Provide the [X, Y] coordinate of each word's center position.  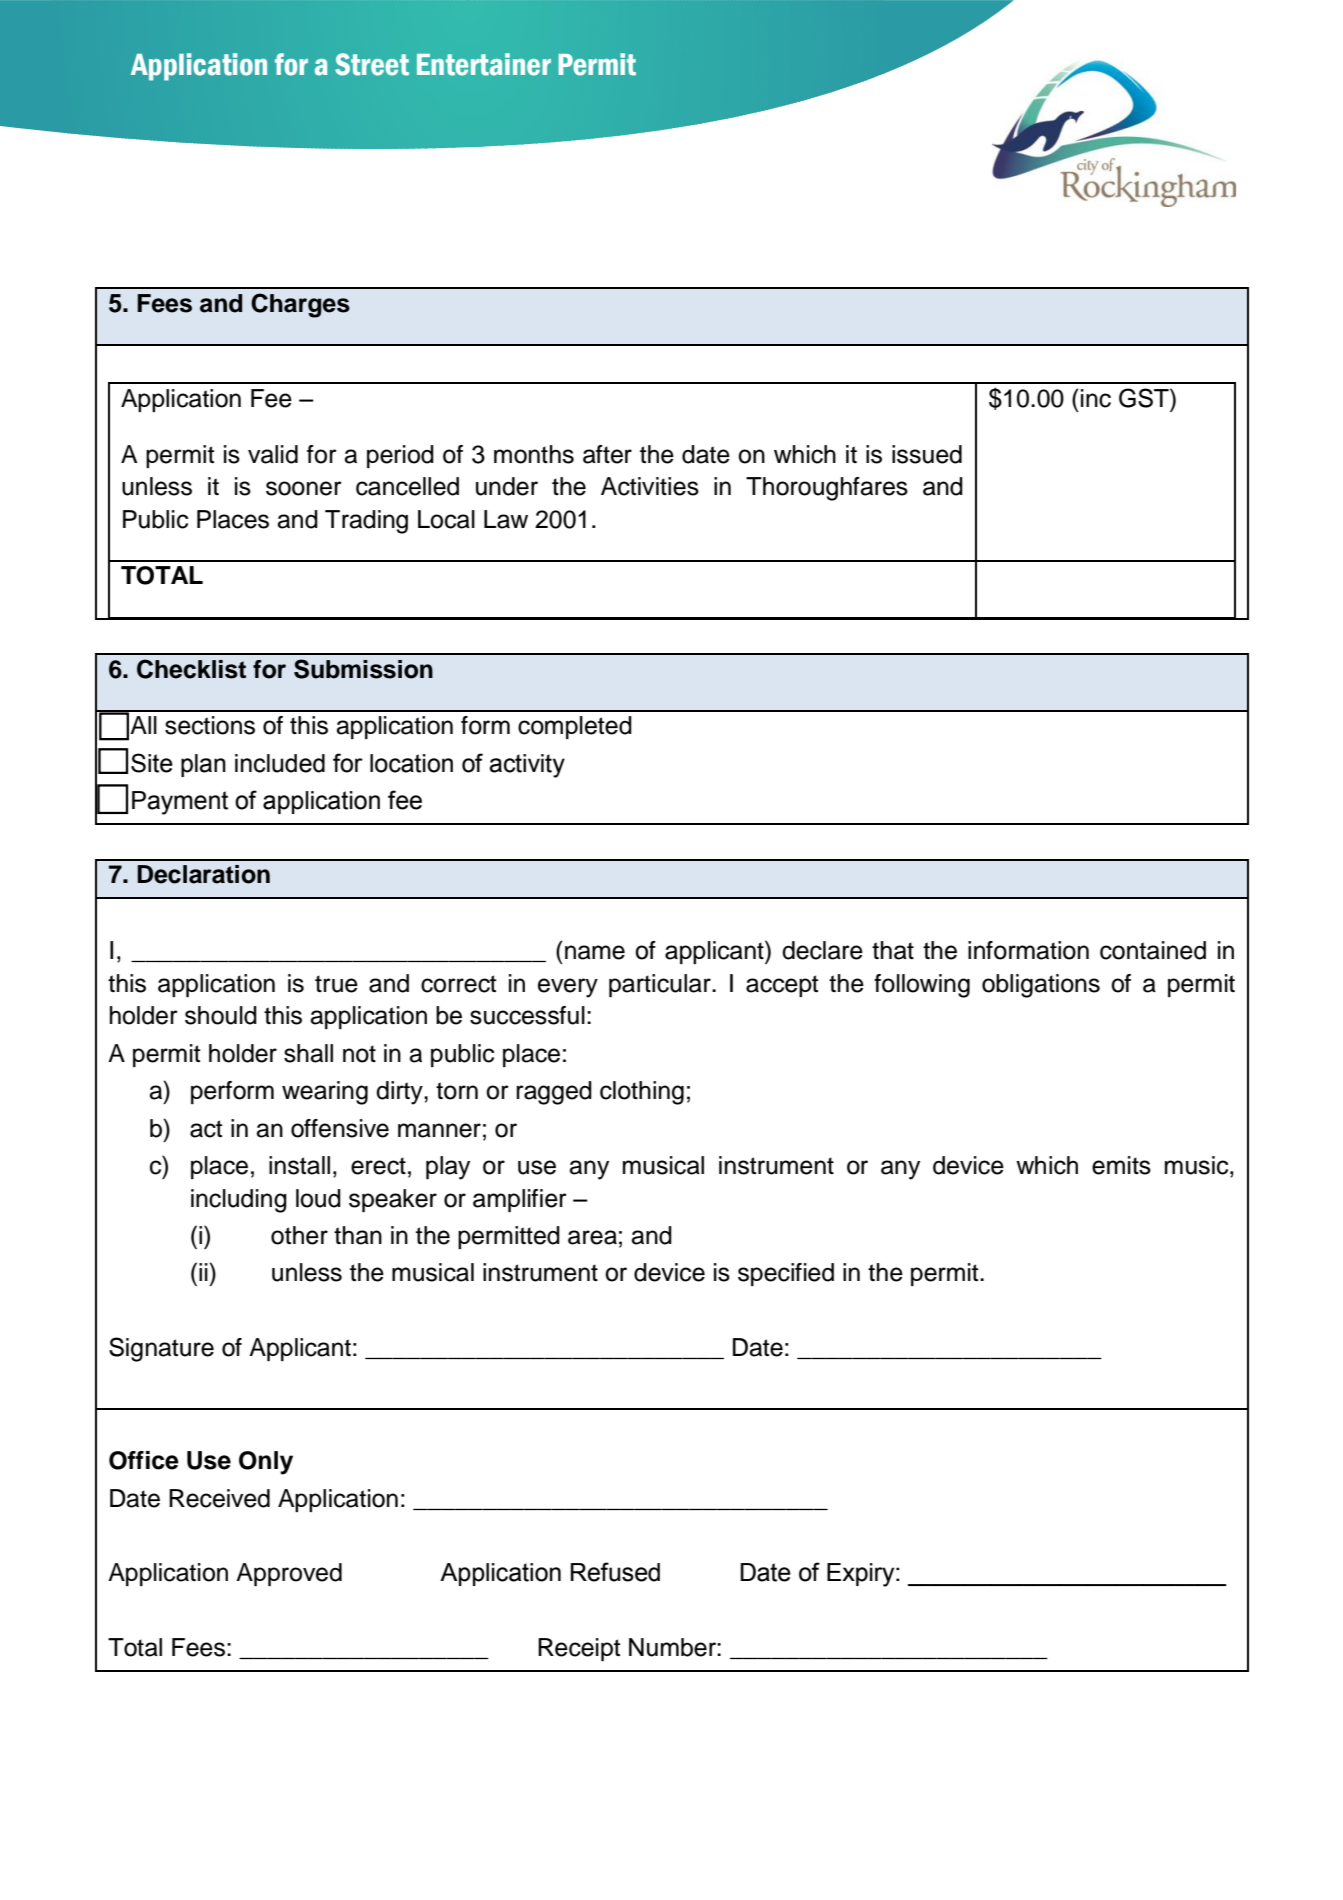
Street [372, 64]
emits [1121, 1165]
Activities [650, 486]
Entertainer [484, 64]
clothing [642, 1093]
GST [1145, 398]
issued [927, 454]
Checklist [191, 669]
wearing [325, 1093]
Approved [289, 1574]
